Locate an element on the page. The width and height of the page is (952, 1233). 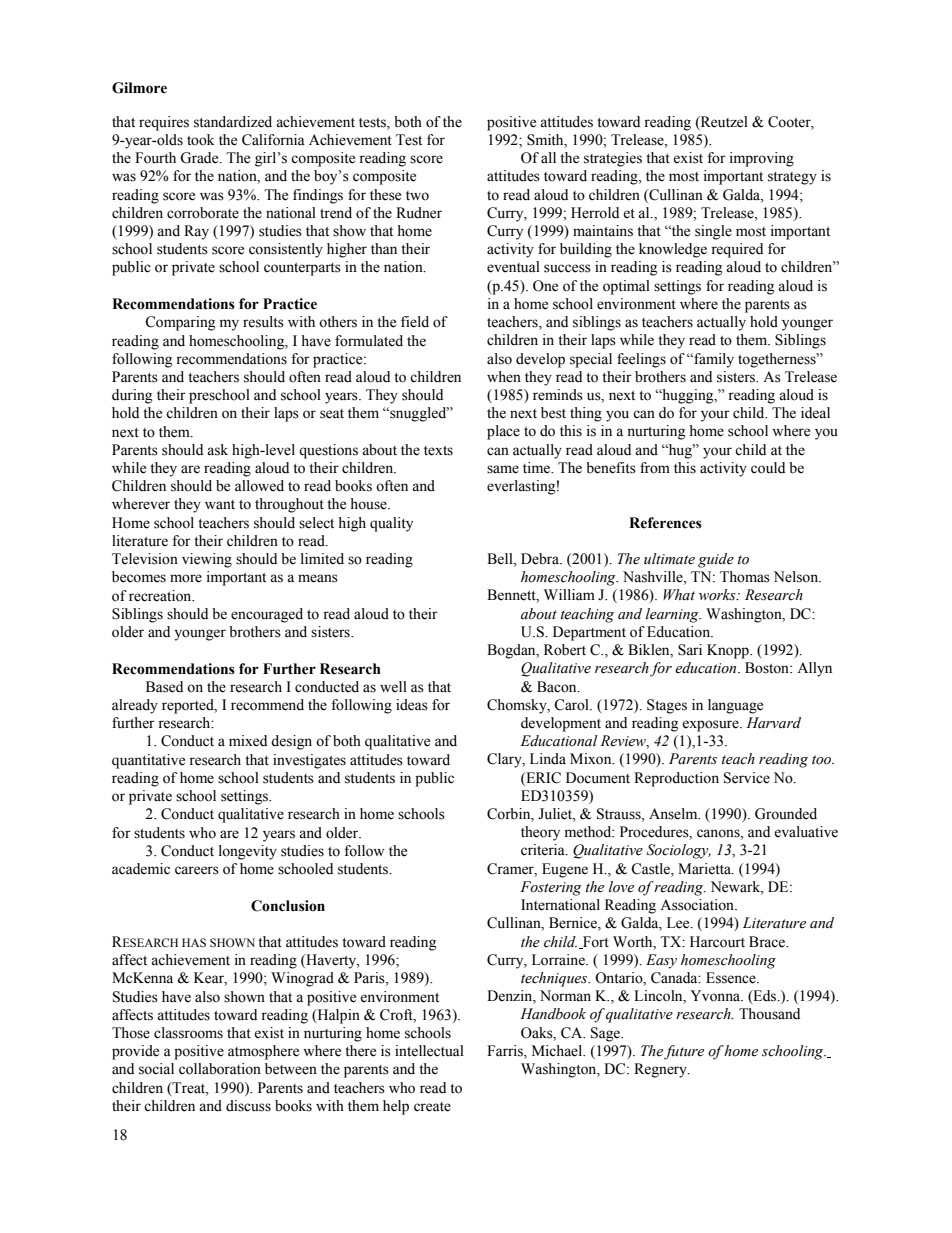
William is located at coordinates (569, 594).
